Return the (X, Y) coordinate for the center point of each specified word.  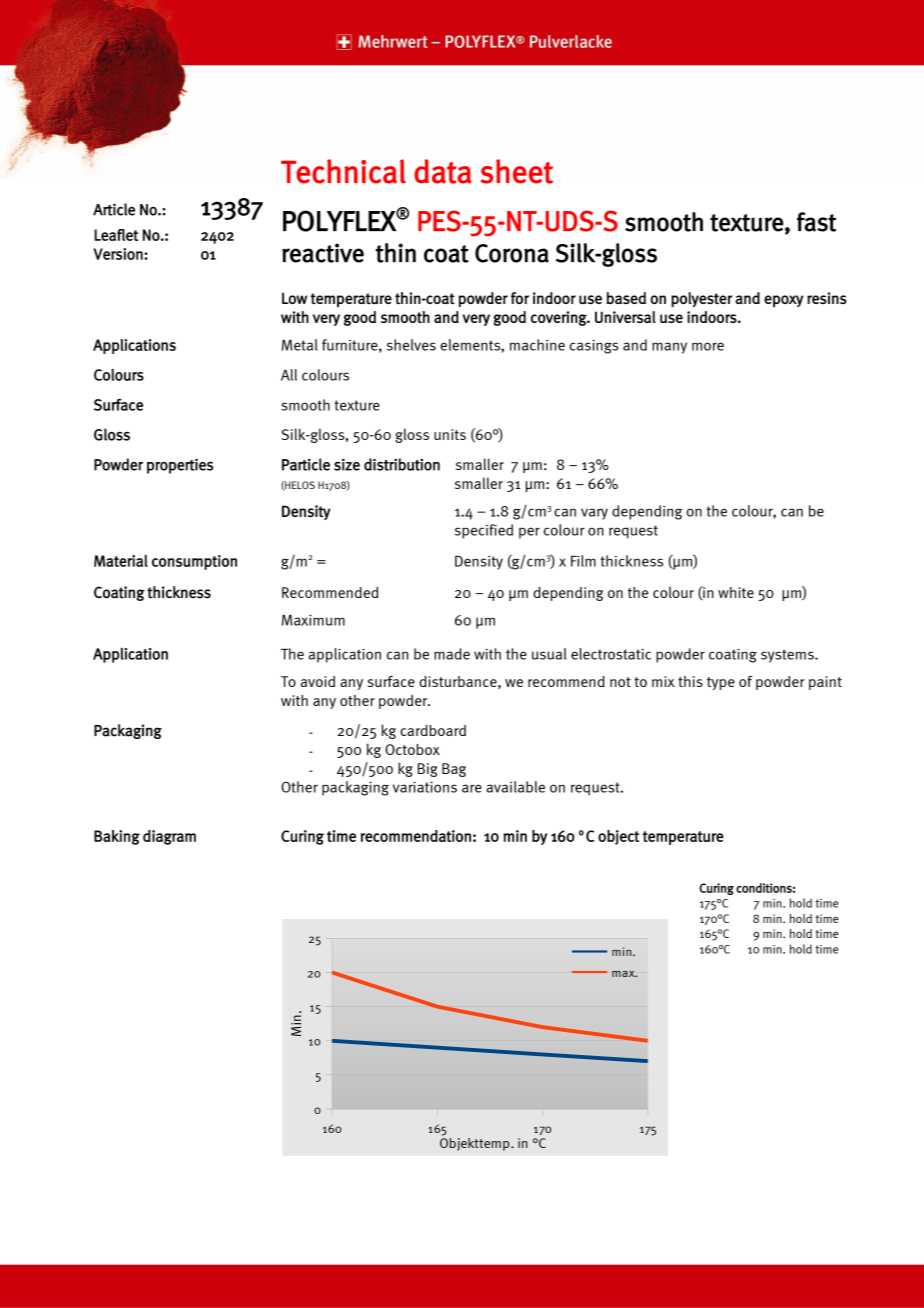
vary (594, 514)
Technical (343, 171)
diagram (169, 837)
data (443, 171)
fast (816, 222)
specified (484, 531)
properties (180, 466)
